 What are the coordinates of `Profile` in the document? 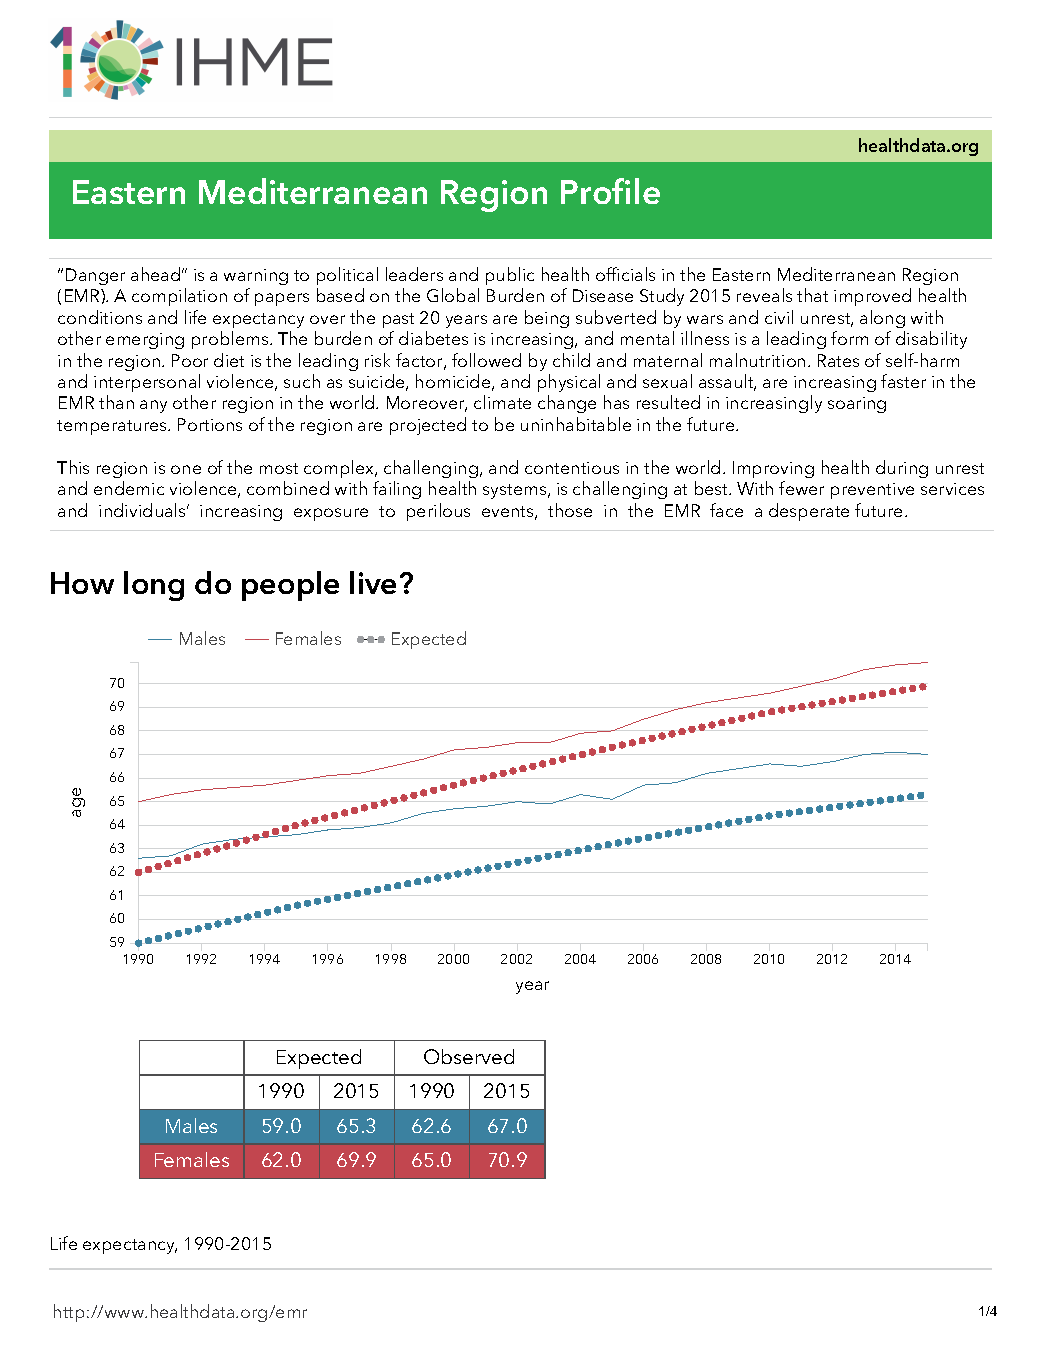 It's located at (610, 191).
